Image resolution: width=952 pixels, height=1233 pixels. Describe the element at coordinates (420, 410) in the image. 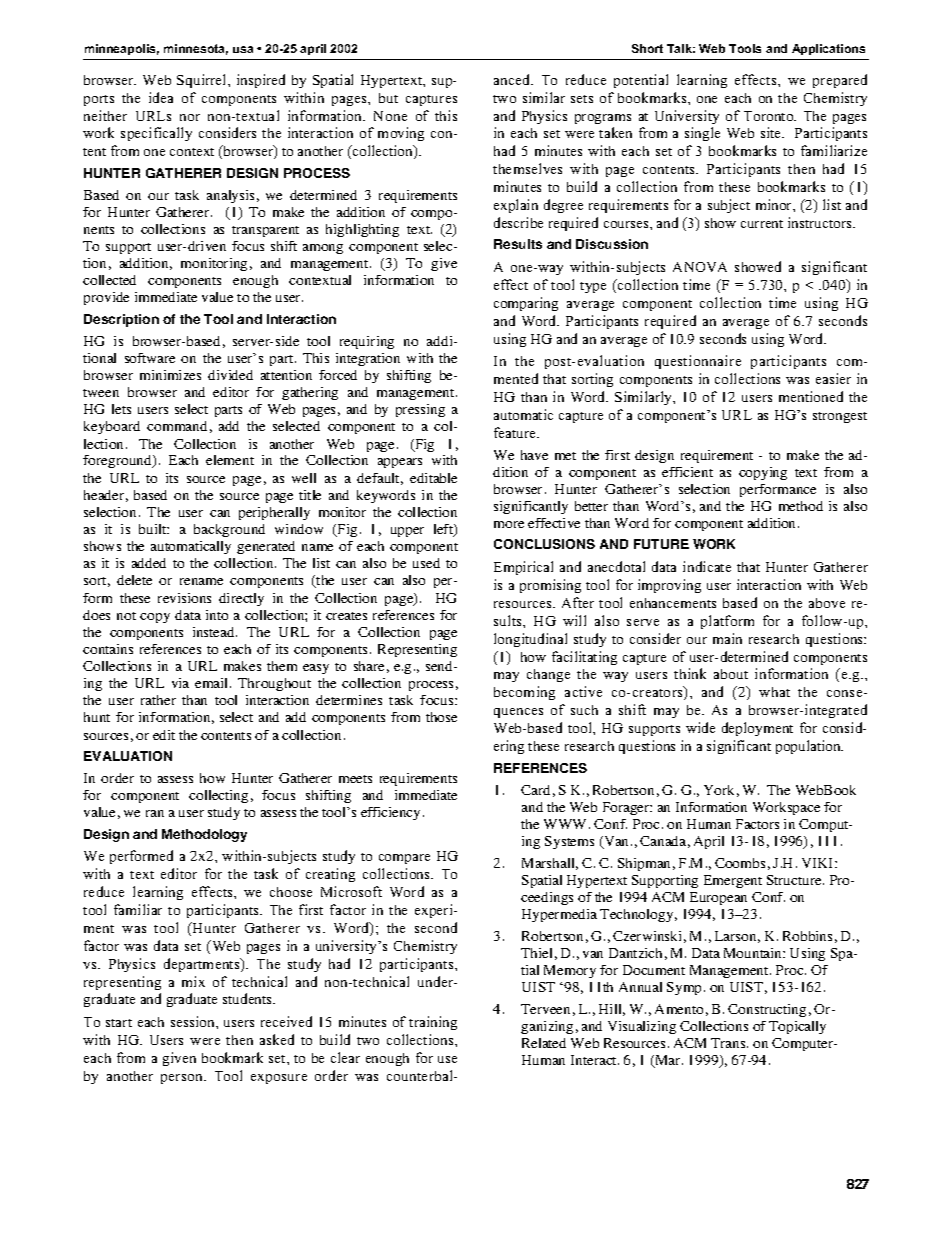

I see `pressing` at that location.
